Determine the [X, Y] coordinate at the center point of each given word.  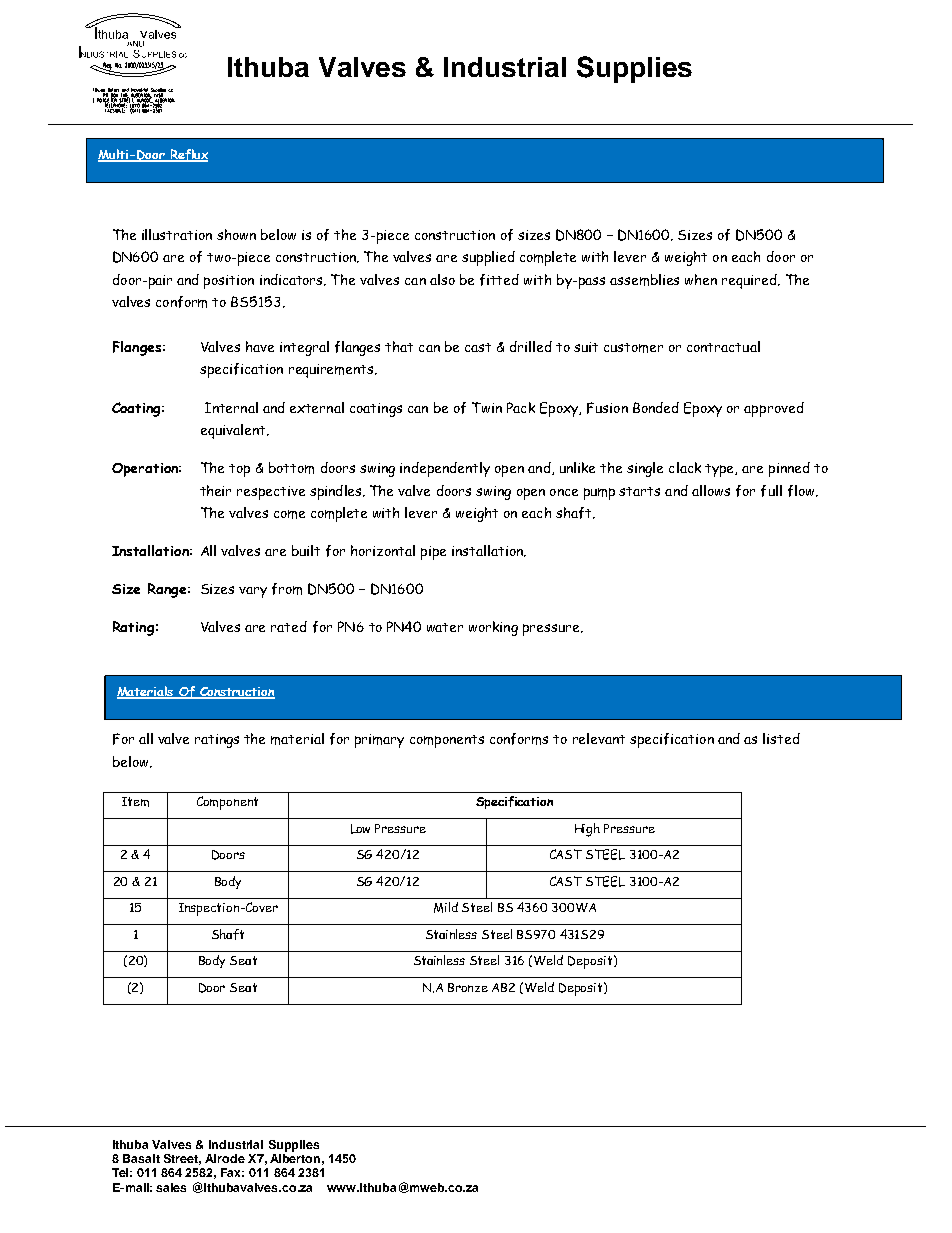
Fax [232, 1172]
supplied [488, 258]
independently [445, 469]
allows [711, 490]
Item [135, 802]
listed [781, 738]
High [587, 830]
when [701, 279]
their [215, 490]
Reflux [188, 155]
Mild [446, 907]
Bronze [468, 987]
